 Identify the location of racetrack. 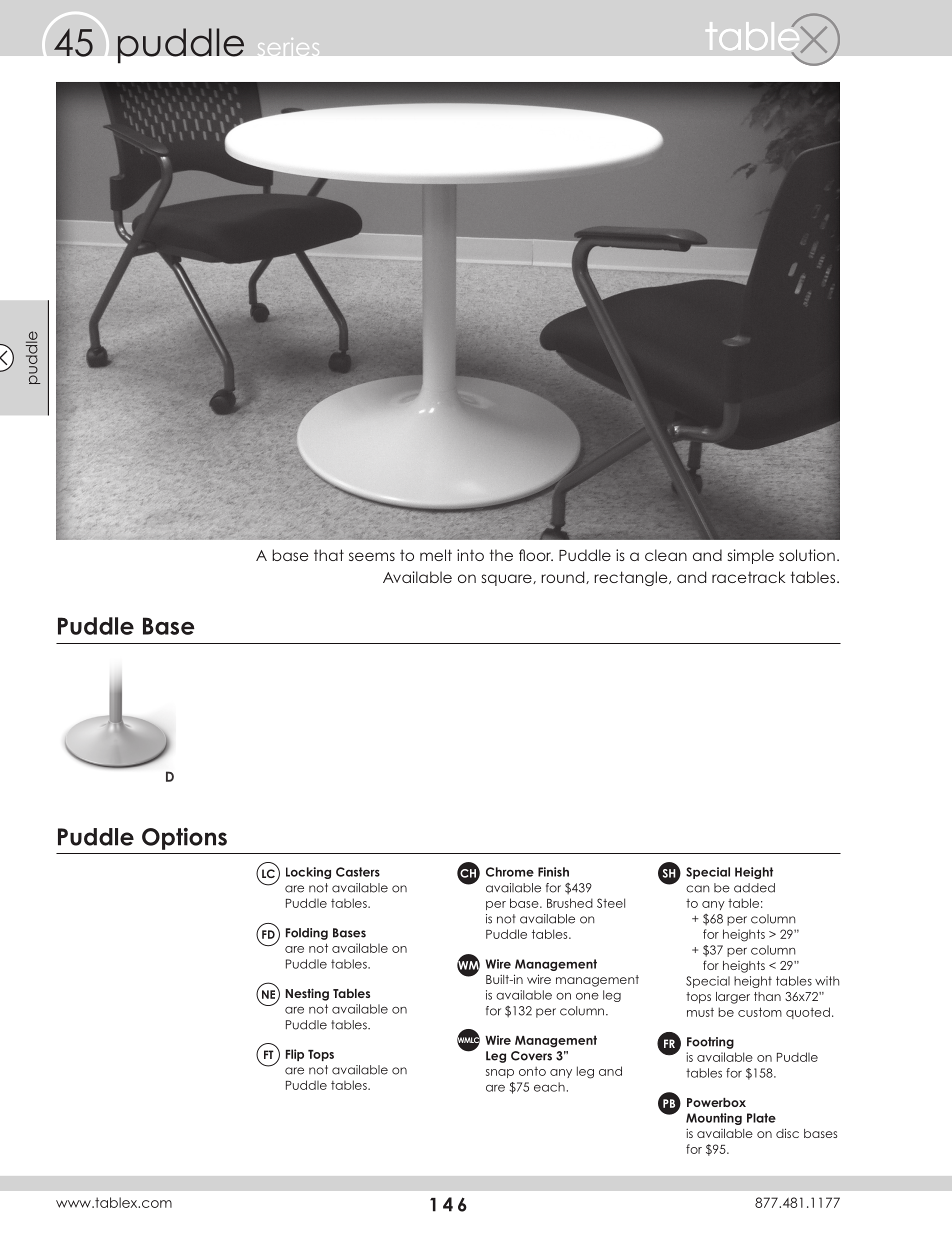
(748, 577).
